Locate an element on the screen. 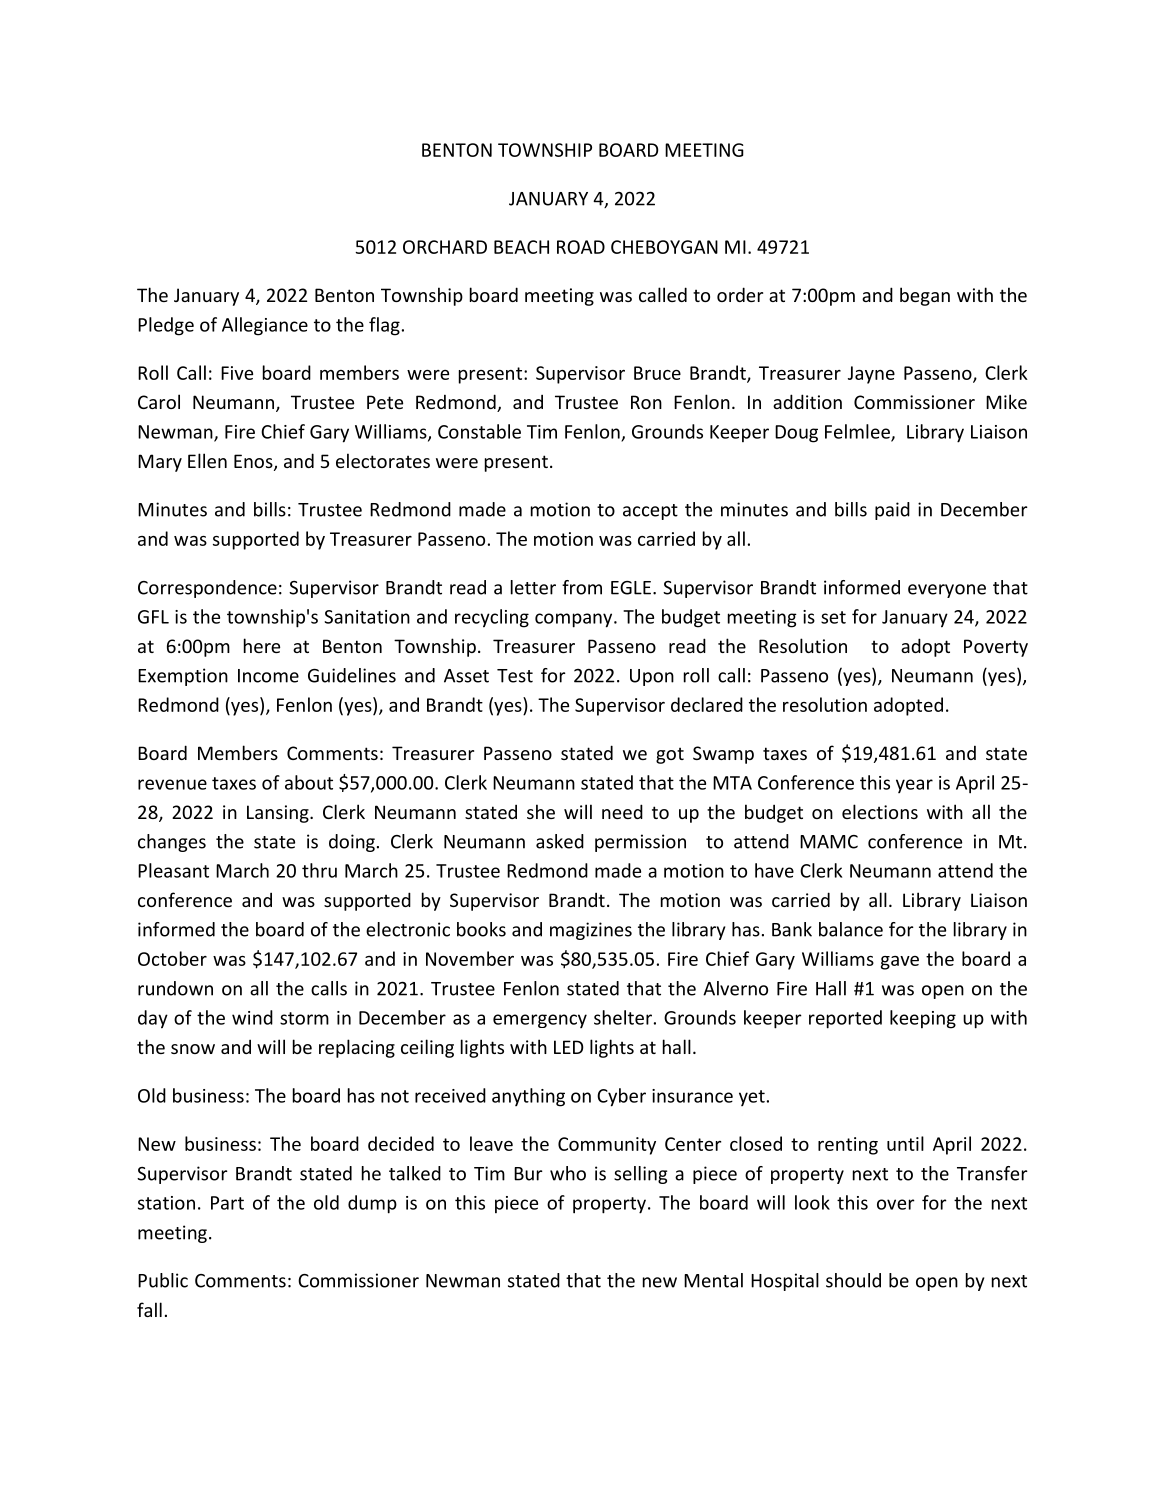 This screenshot has height=1507, width=1165. October is located at coordinates (172, 958).
